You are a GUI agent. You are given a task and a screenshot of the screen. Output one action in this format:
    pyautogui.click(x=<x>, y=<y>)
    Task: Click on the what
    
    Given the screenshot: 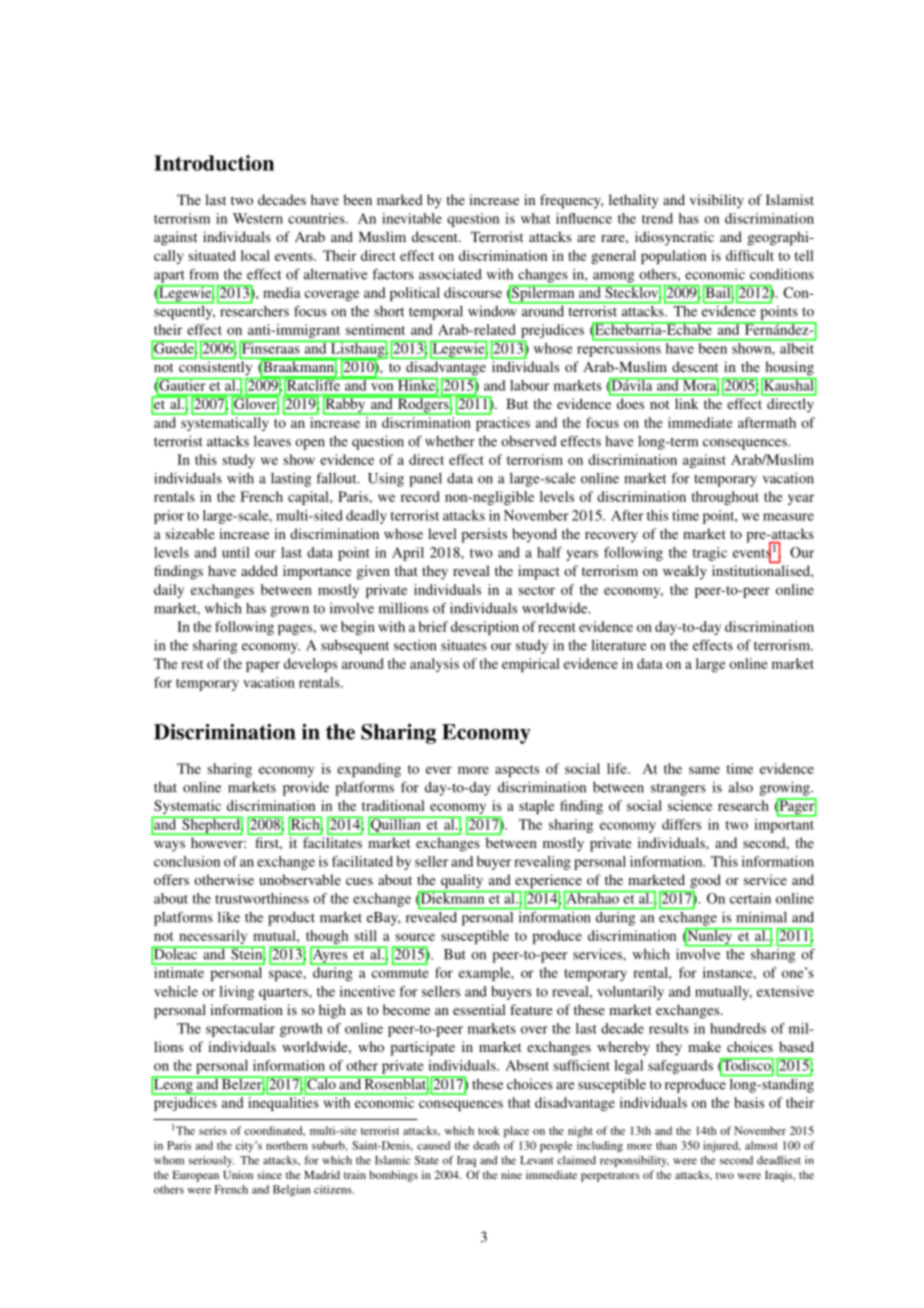 What is the action you would take?
    pyautogui.click(x=535, y=218)
